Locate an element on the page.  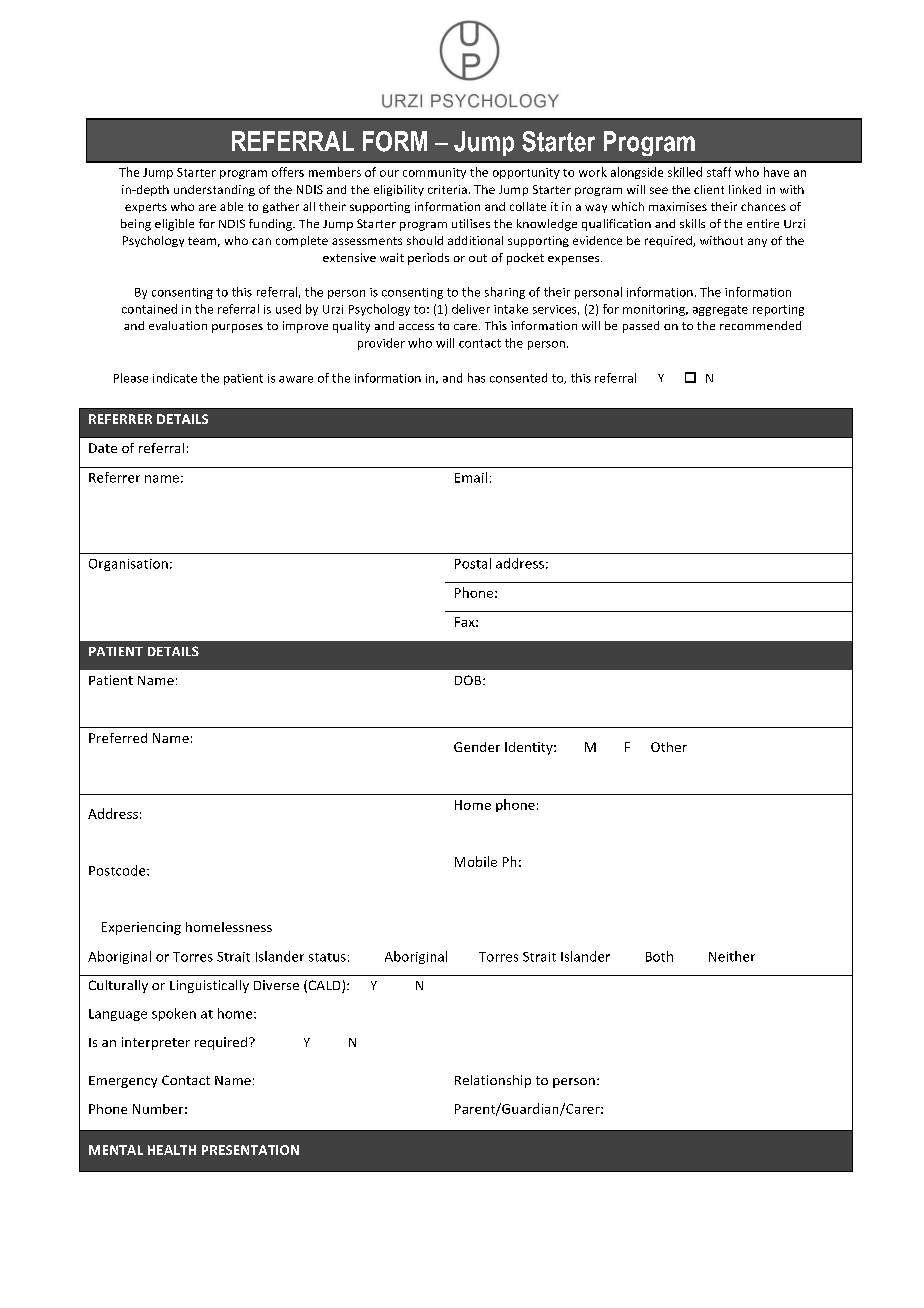
Experiencing is located at coordinates (141, 928).
